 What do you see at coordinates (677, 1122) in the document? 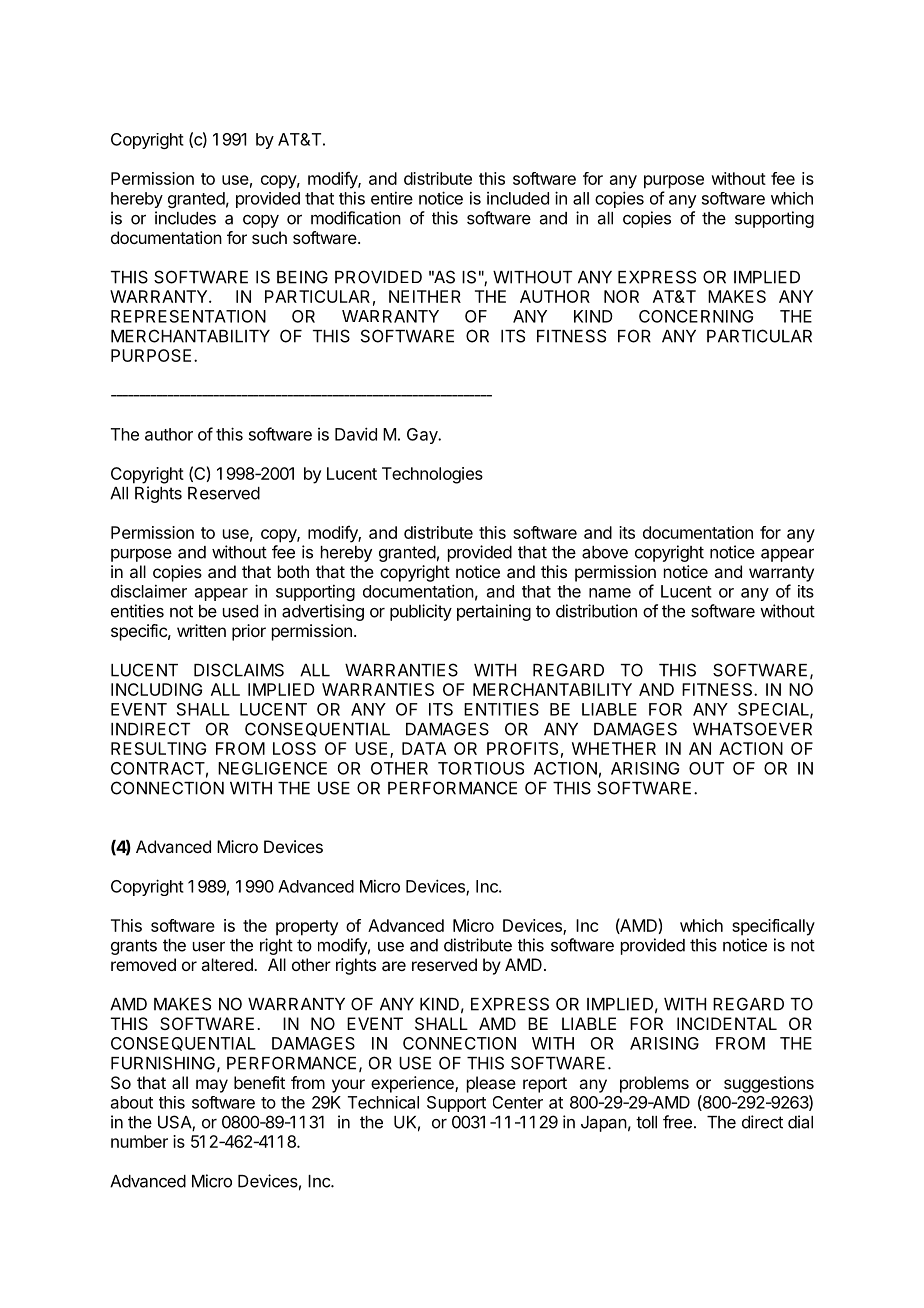
I see `free` at bounding box center [677, 1122].
